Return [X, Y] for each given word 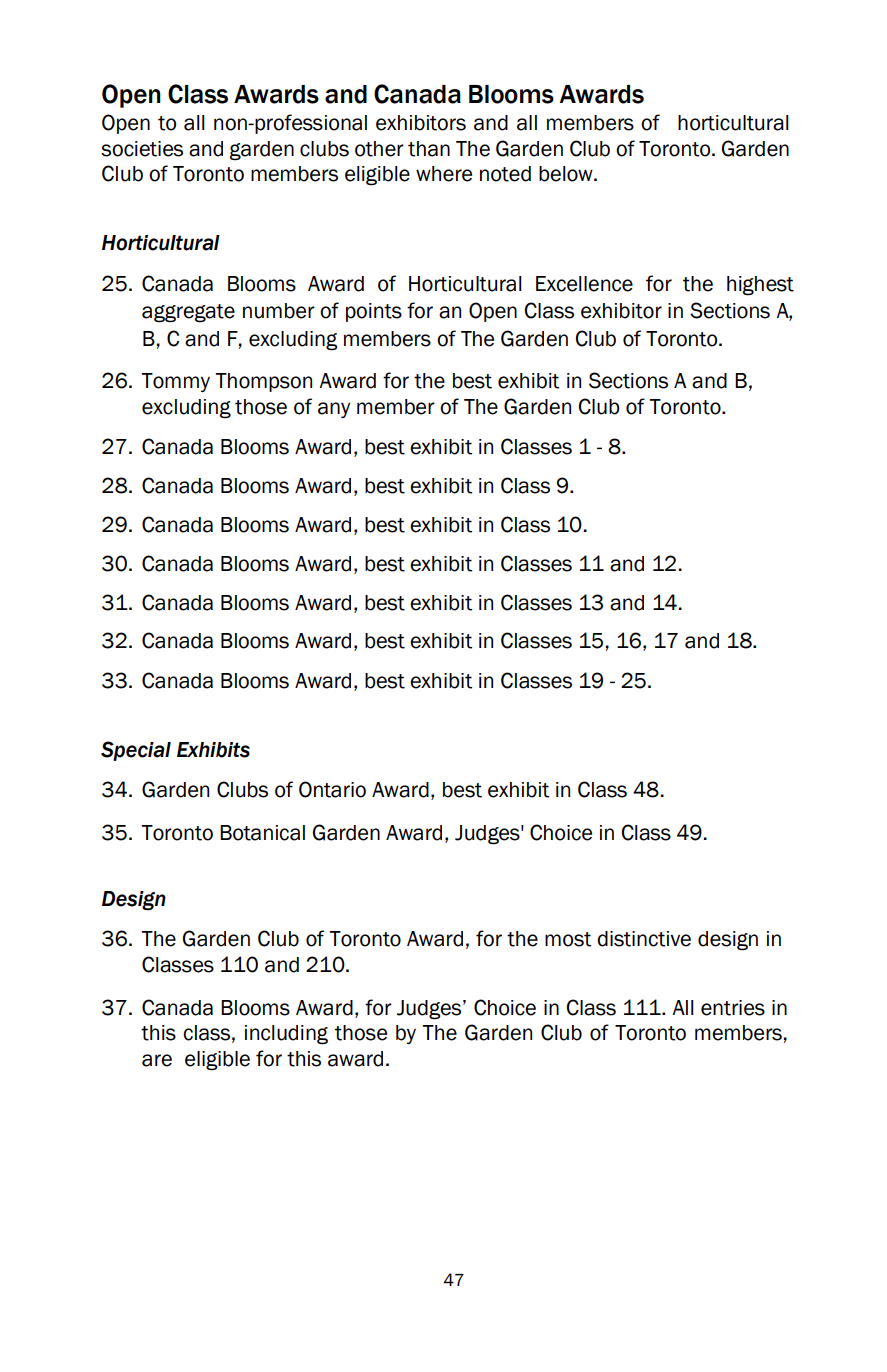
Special [136, 751]
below [567, 174]
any [334, 410]
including [286, 1035]
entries [733, 1008]
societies [142, 149]
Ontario [332, 789]
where [444, 174]
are [157, 1060]
